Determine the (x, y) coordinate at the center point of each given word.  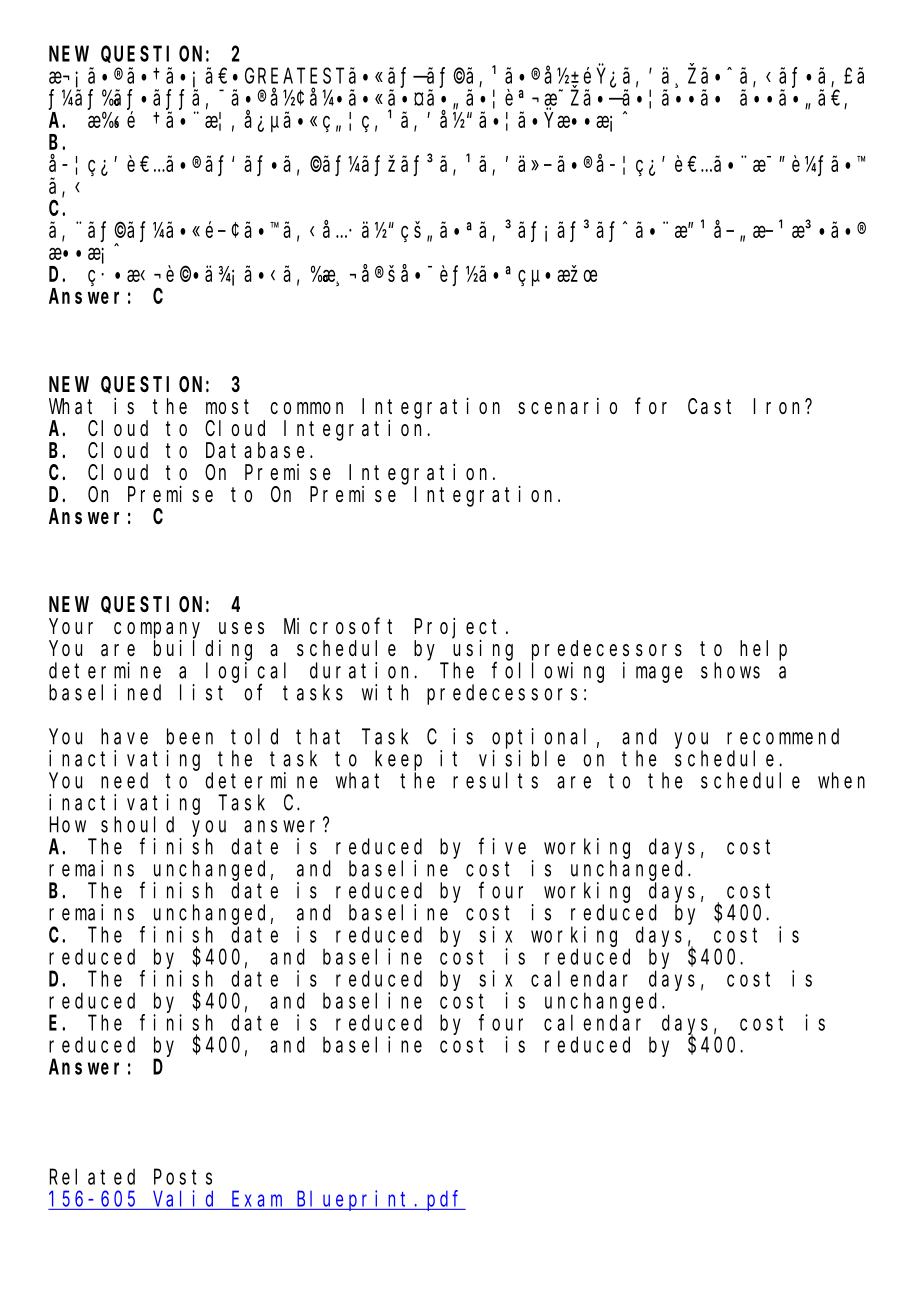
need (124, 780)
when (841, 780)
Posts (183, 1177)
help (763, 650)
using (483, 650)
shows (730, 670)
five (502, 846)
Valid (183, 1198)
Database (255, 450)
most (227, 406)
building (203, 650)
